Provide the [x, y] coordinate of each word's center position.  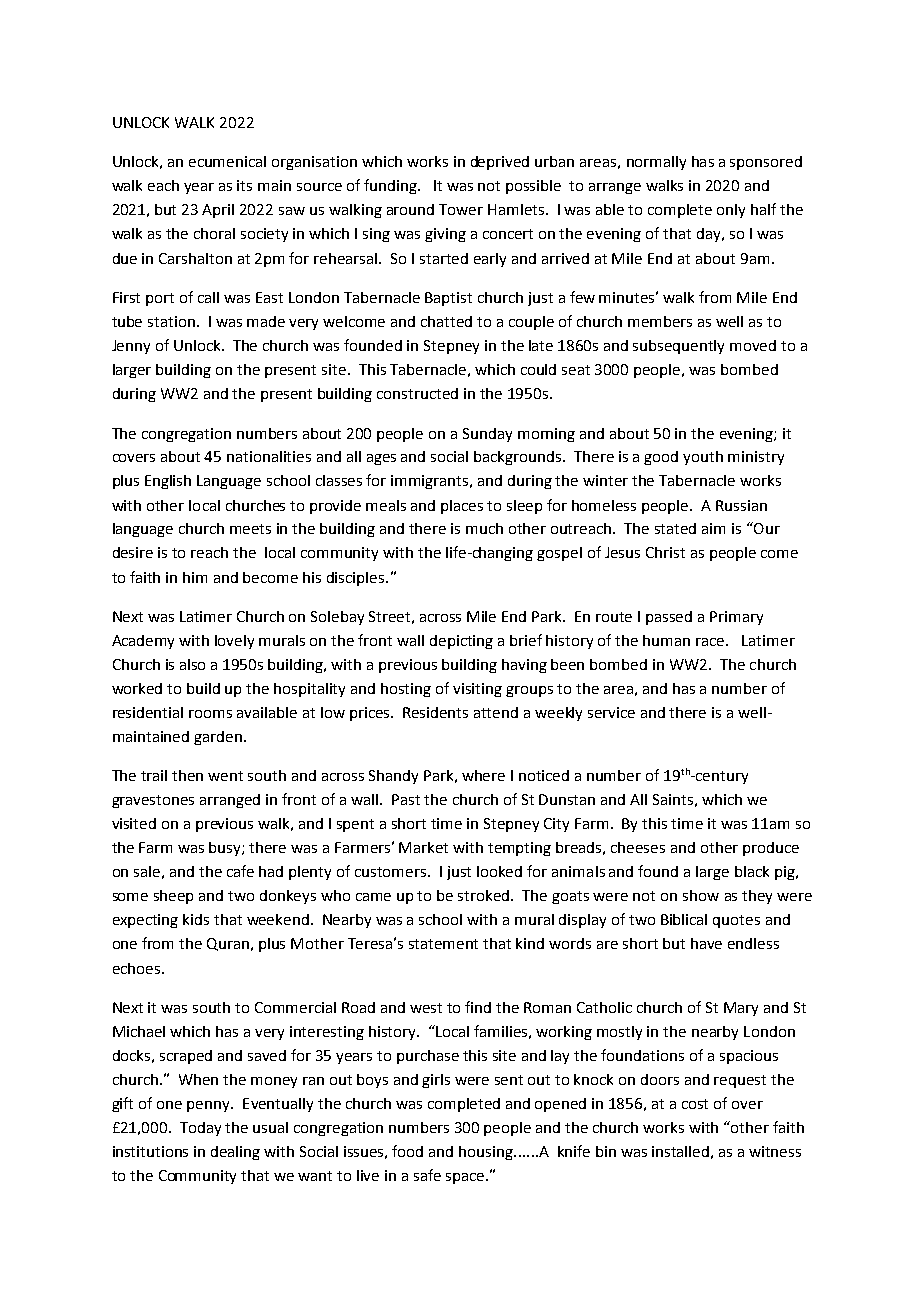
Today [200, 1129]
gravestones [153, 801]
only [731, 211]
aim [713, 528]
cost [695, 1104]
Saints [673, 799]
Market [423, 847]
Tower [461, 209]
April [218, 211]
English [168, 482]
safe [427, 1175]
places [462, 507]
